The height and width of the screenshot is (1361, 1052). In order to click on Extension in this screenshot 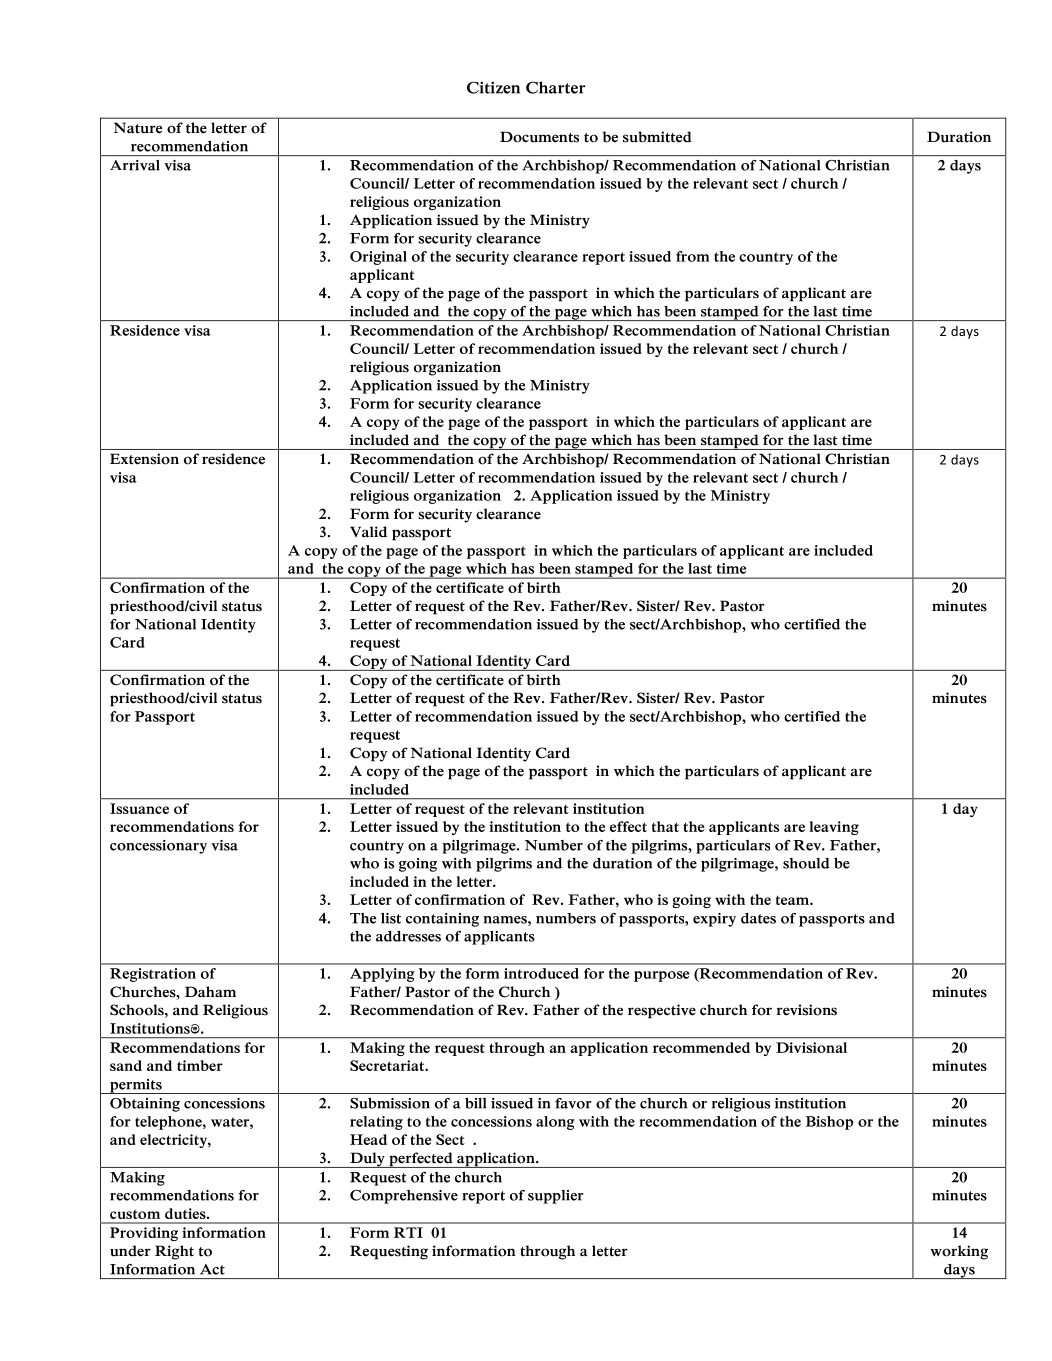, I will do `click(144, 459)`.
